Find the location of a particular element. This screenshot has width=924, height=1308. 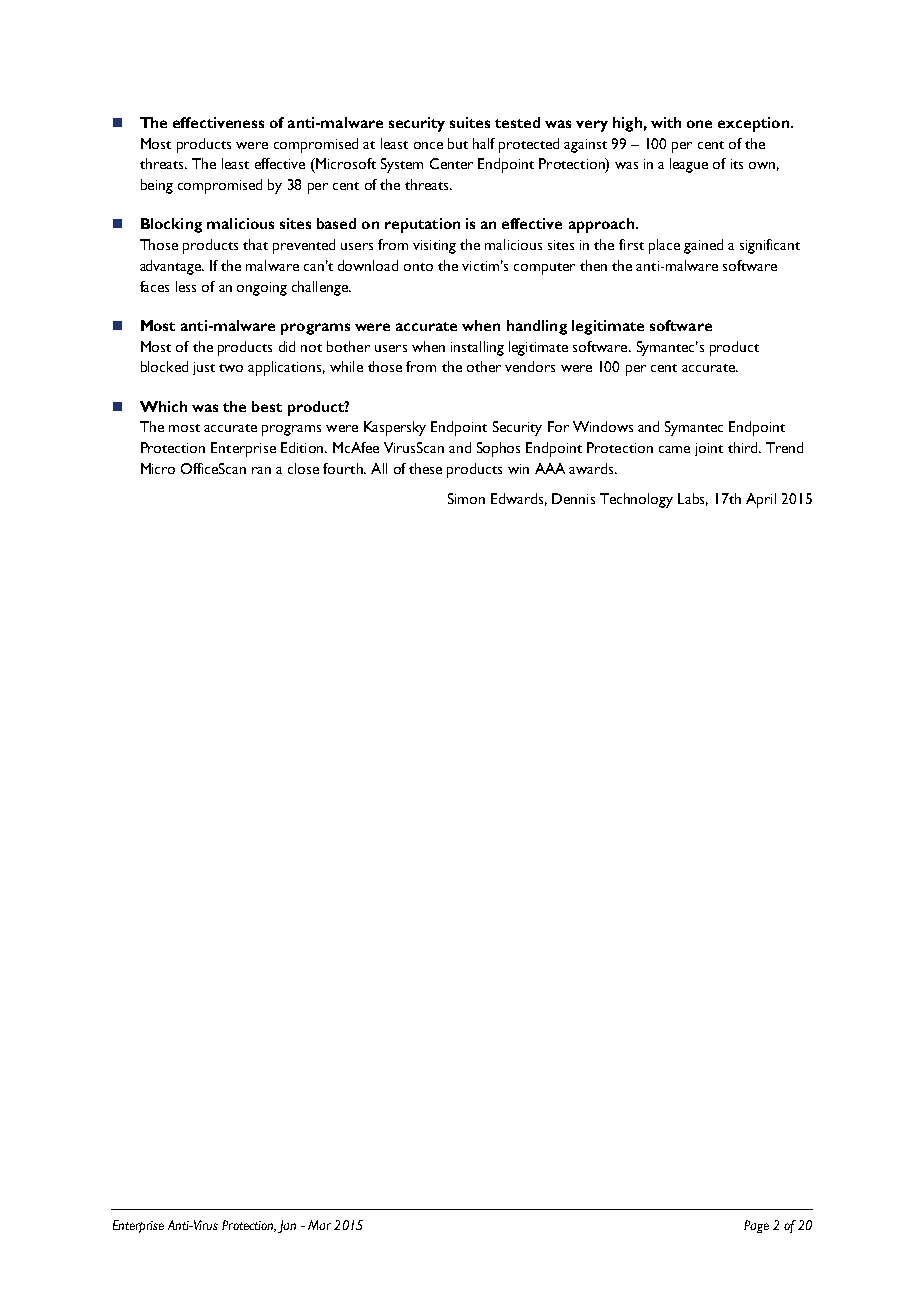

league is located at coordinates (689, 165).
